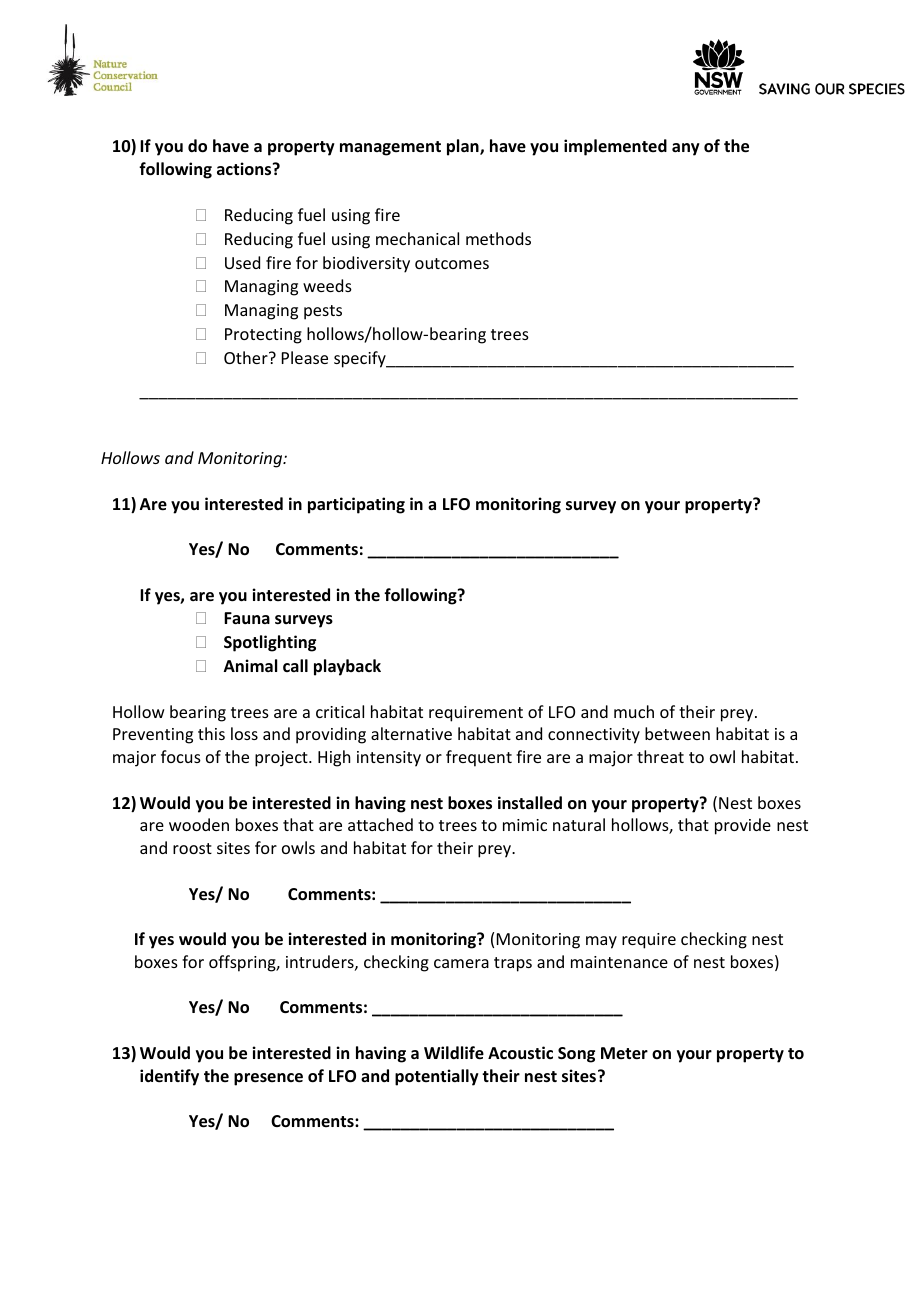  What do you see at coordinates (686, 149) in the screenshot?
I see `any` at bounding box center [686, 149].
